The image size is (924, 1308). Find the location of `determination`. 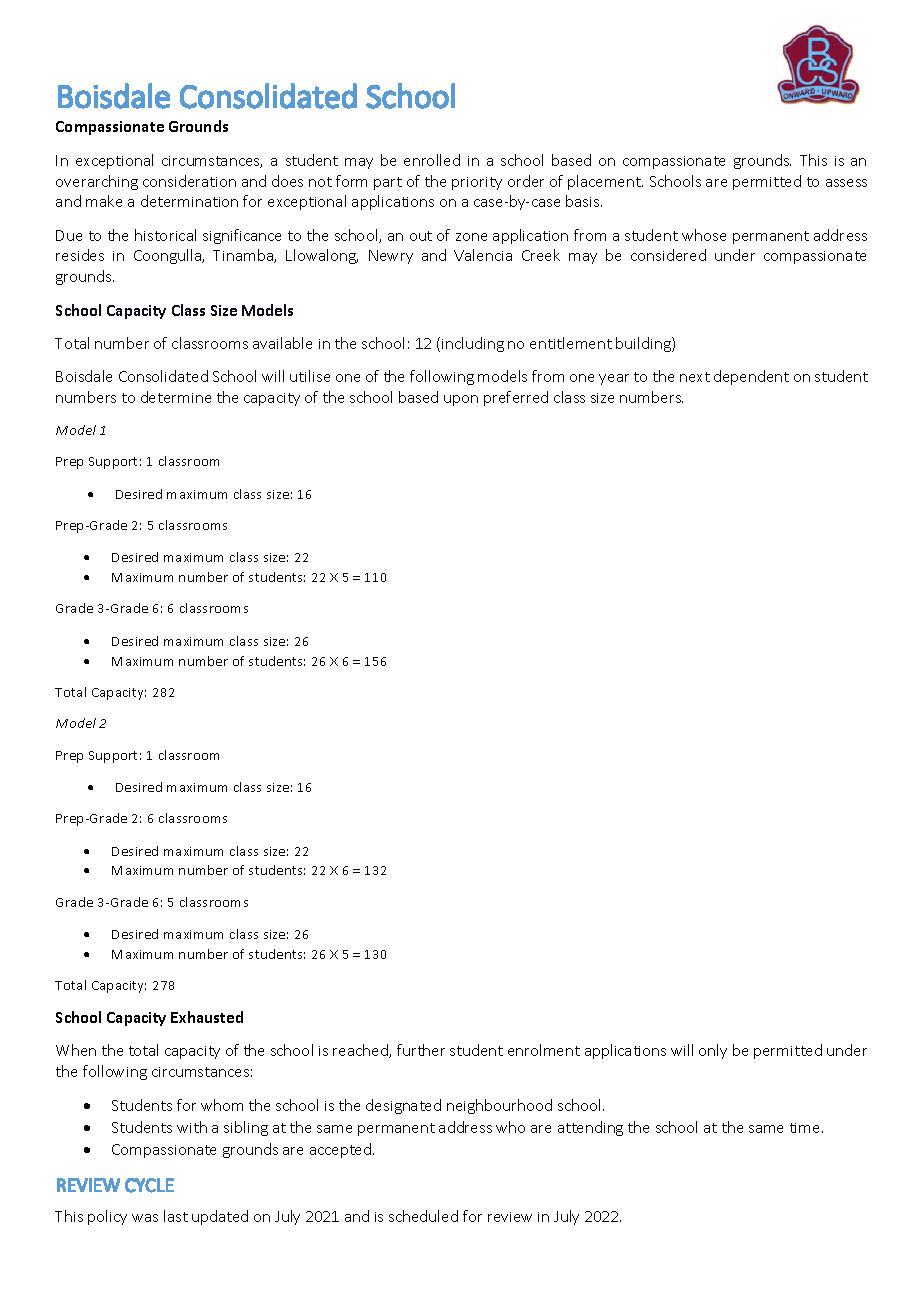

determination is located at coordinates (189, 201).
